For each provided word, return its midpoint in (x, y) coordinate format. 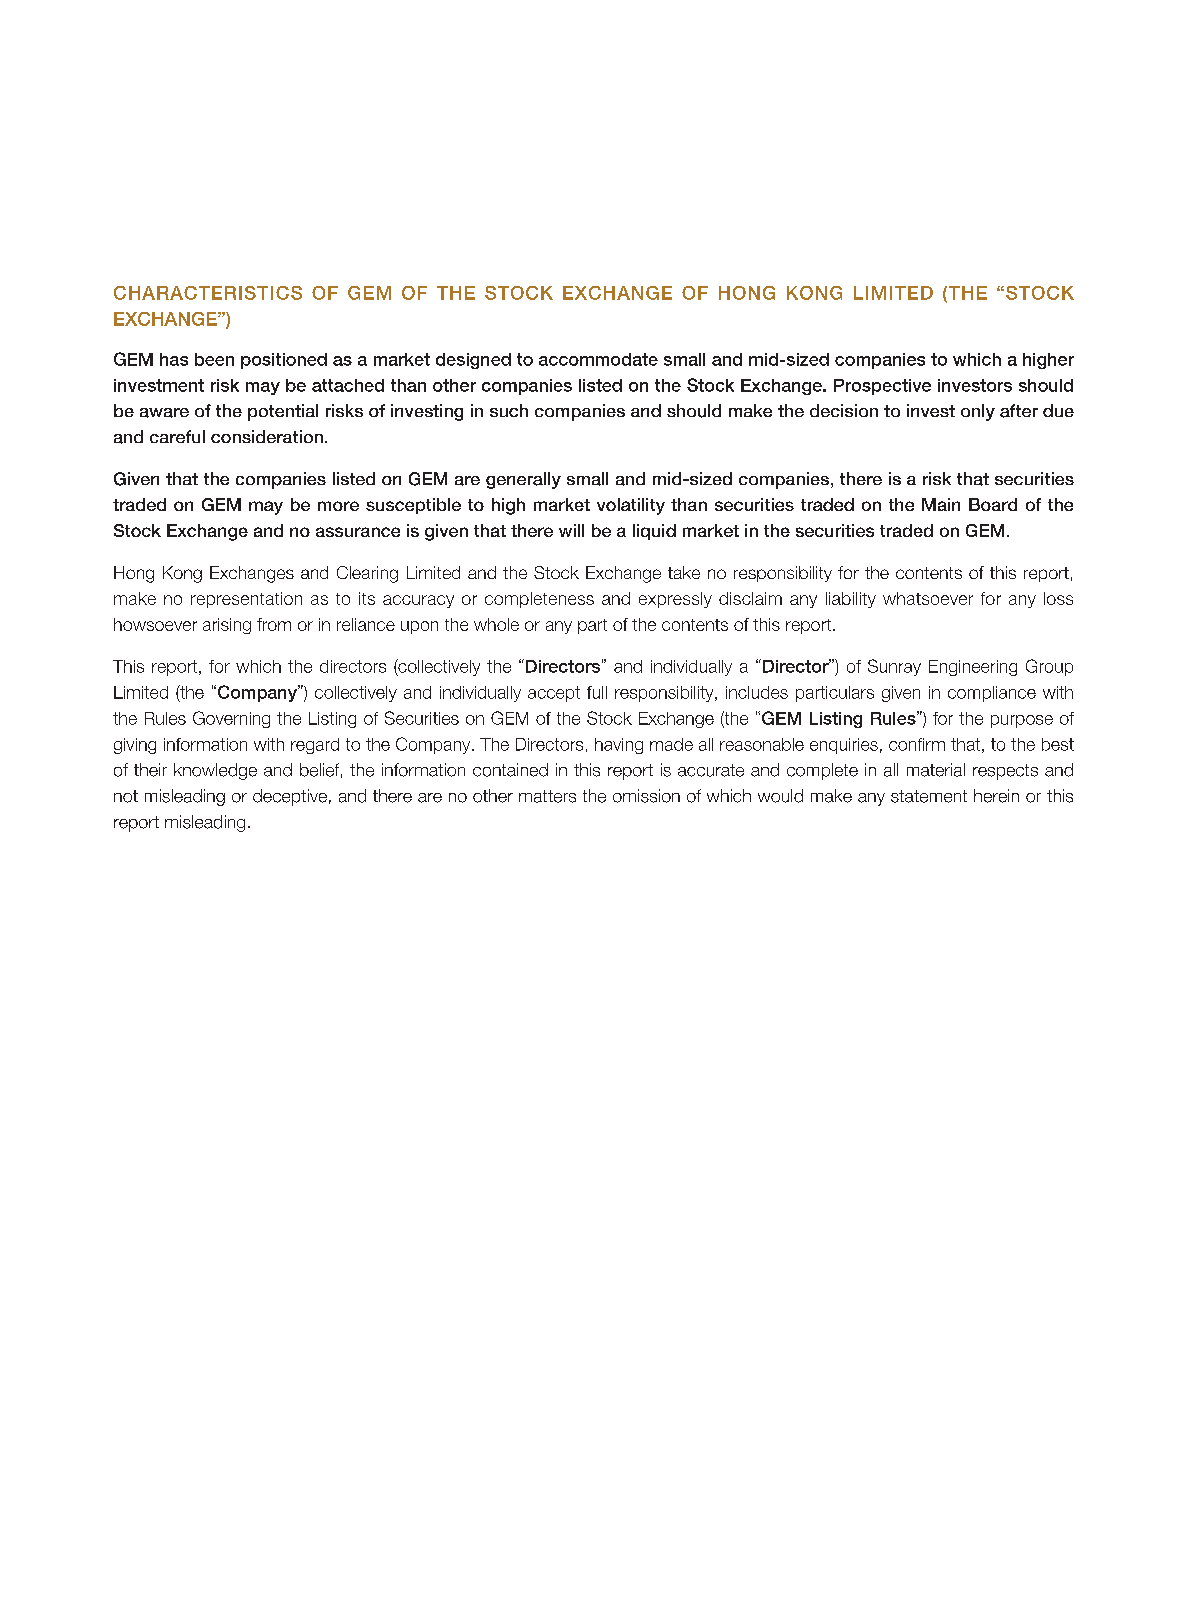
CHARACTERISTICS (208, 293)
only (978, 412)
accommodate (598, 359)
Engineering (973, 668)
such (509, 410)
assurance (358, 532)
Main (941, 504)
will (571, 530)
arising (227, 626)
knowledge (215, 771)
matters (547, 796)
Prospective (882, 387)
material (936, 770)
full (597, 692)
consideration (267, 436)
